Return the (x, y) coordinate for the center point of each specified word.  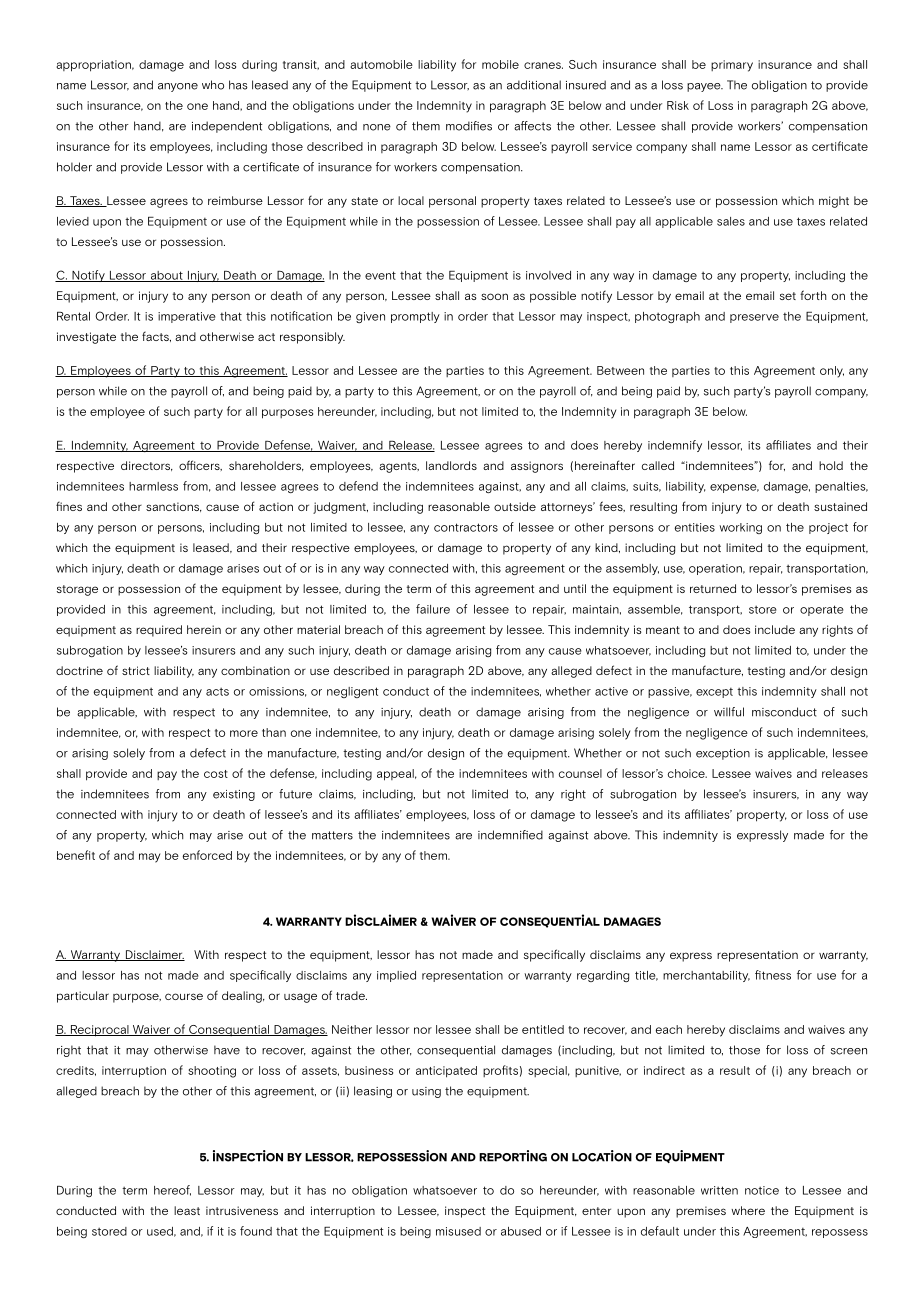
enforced (207, 855)
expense (734, 488)
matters (332, 835)
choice (687, 773)
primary (732, 66)
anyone (178, 87)
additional (534, 85)
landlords (451, 465)
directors (147, 466)
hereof (172, 1190)
